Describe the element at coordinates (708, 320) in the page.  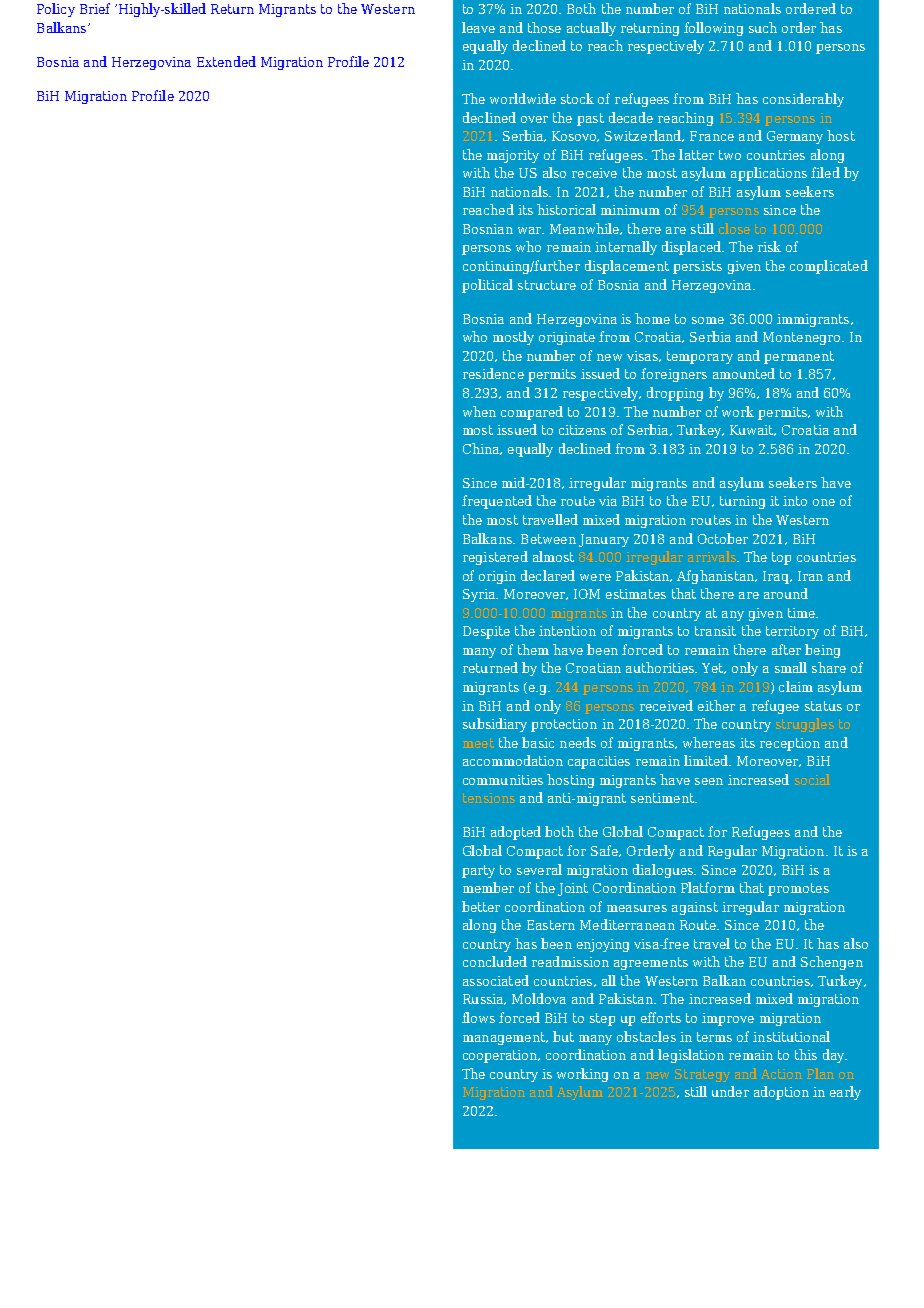
I see `some` at that location.
